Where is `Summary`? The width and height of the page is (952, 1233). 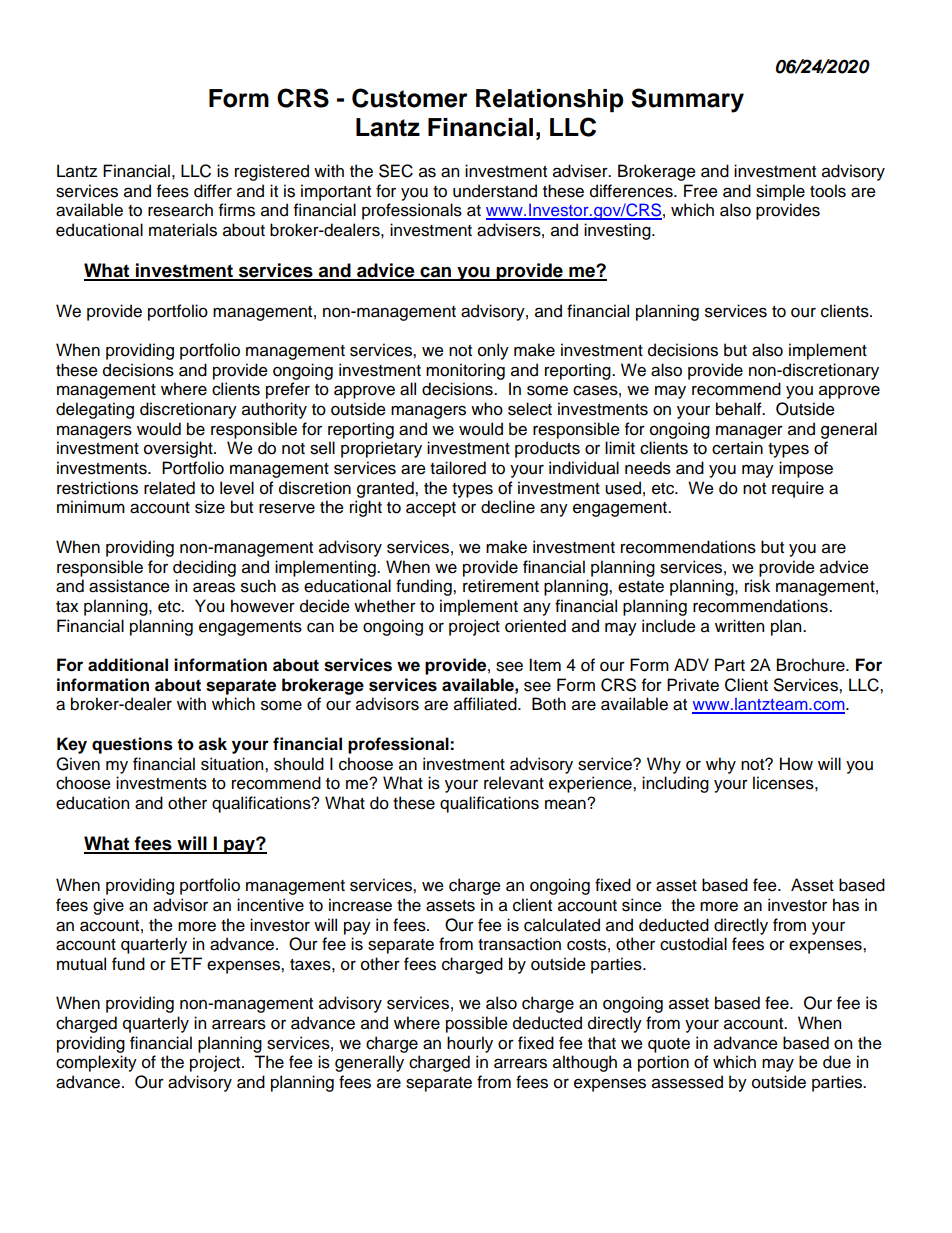
Summary is located at coordinates (687, 100).
